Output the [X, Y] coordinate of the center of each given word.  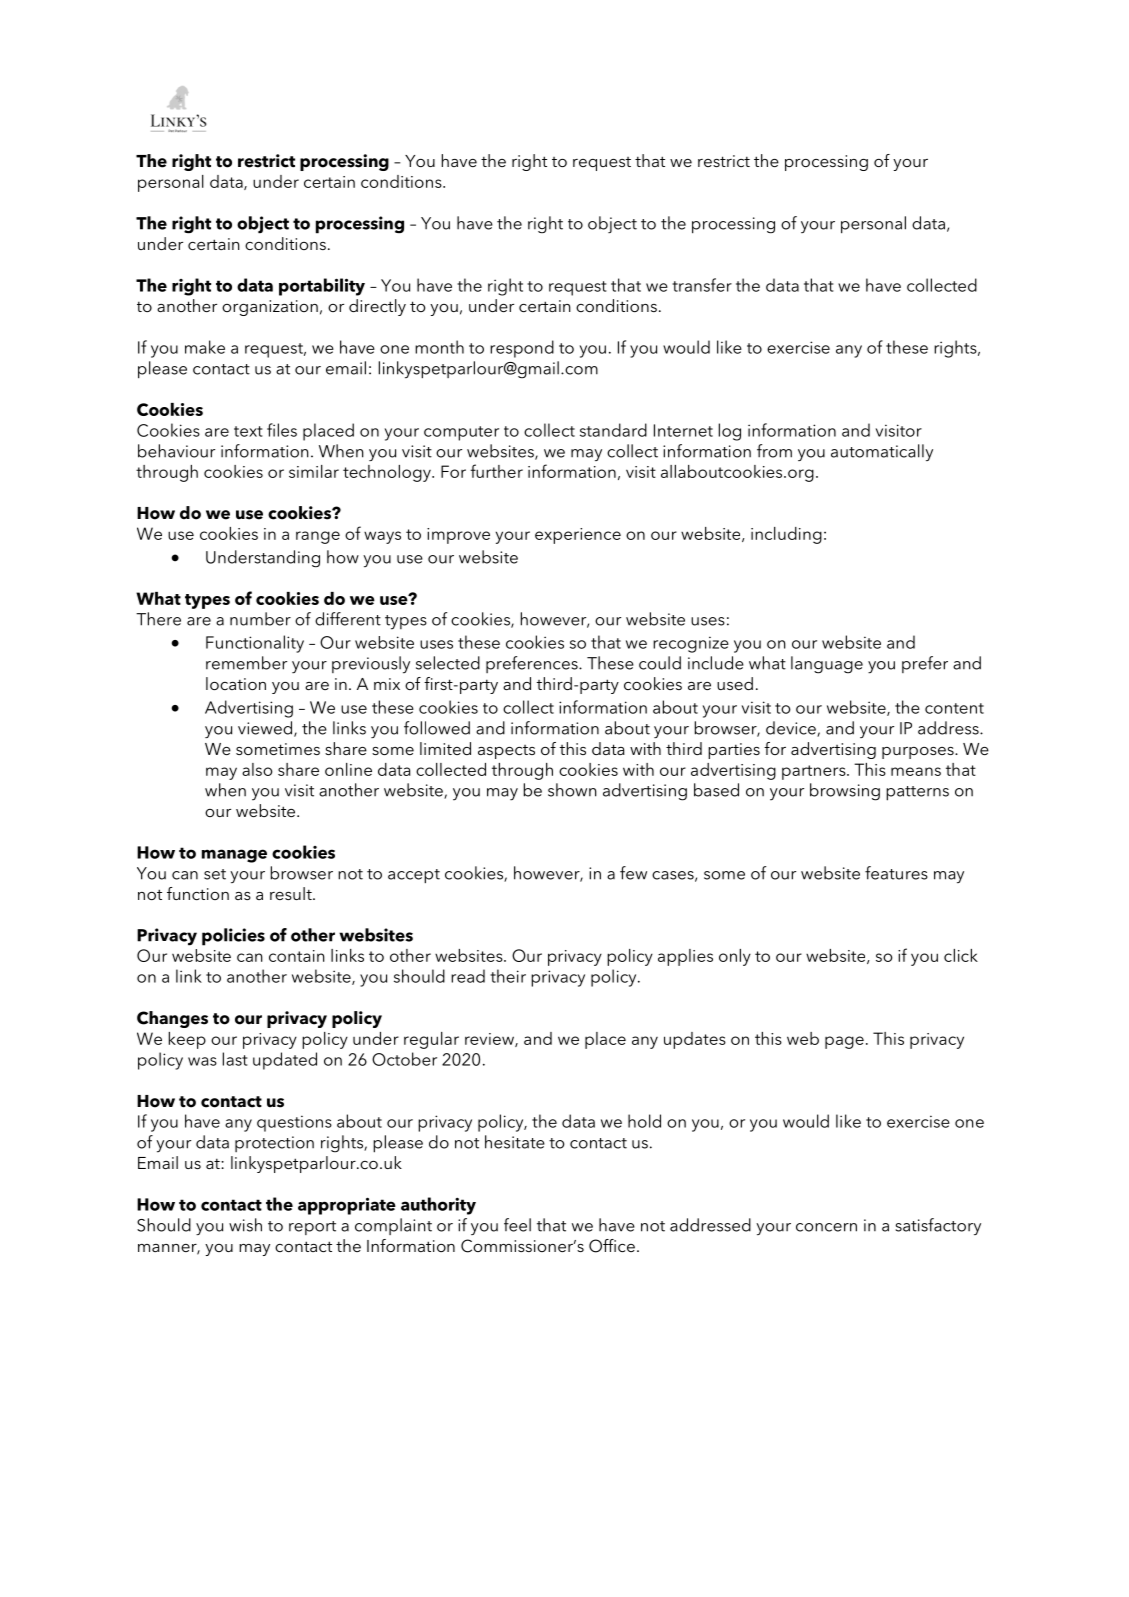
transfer [702, 285]
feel [517, 1225]
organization [270, 308]
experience [578, 536]
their [508, 976]
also [257, 769]
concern [826, 1227]
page [844, 1042]
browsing [845, 792]
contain [297, 956]
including [786, 535]
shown [572, 790]
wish [245, 1225]
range [318, 537]
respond [522, 349]
